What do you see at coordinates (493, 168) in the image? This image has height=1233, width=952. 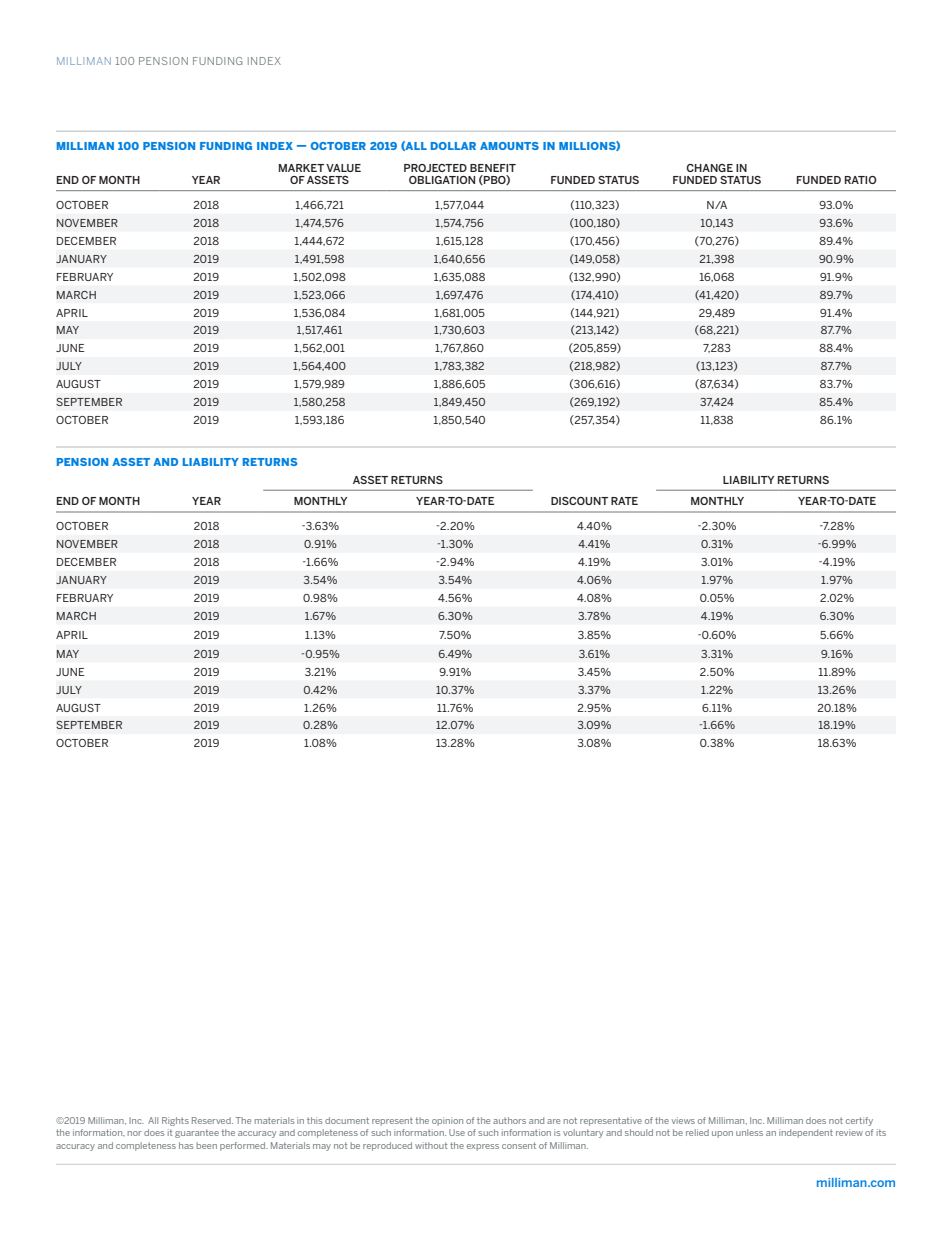 I see `BENEFIT` at bounding box center [493, 168].
